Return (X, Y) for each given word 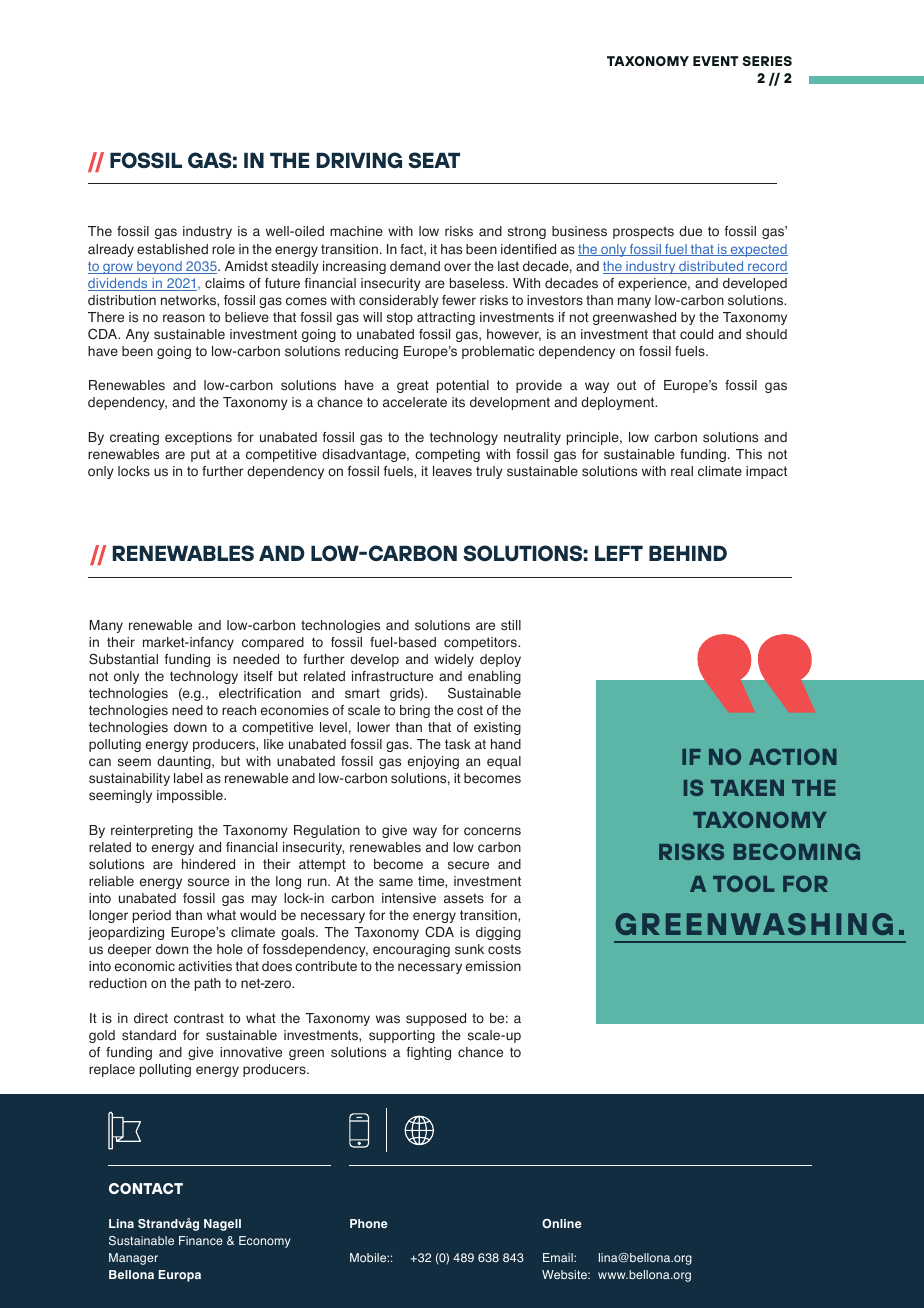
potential (463, 386)
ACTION (793, 756)
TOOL (743, 883)
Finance (201, 1240)
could (696, 334)
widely (454, 660)
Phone (369, 1223)
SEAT (434, 160)
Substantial (123, 659)
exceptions (198, 438)
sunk (469, 949)
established (172, 249)
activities (205, 966)
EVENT (716, 61)
